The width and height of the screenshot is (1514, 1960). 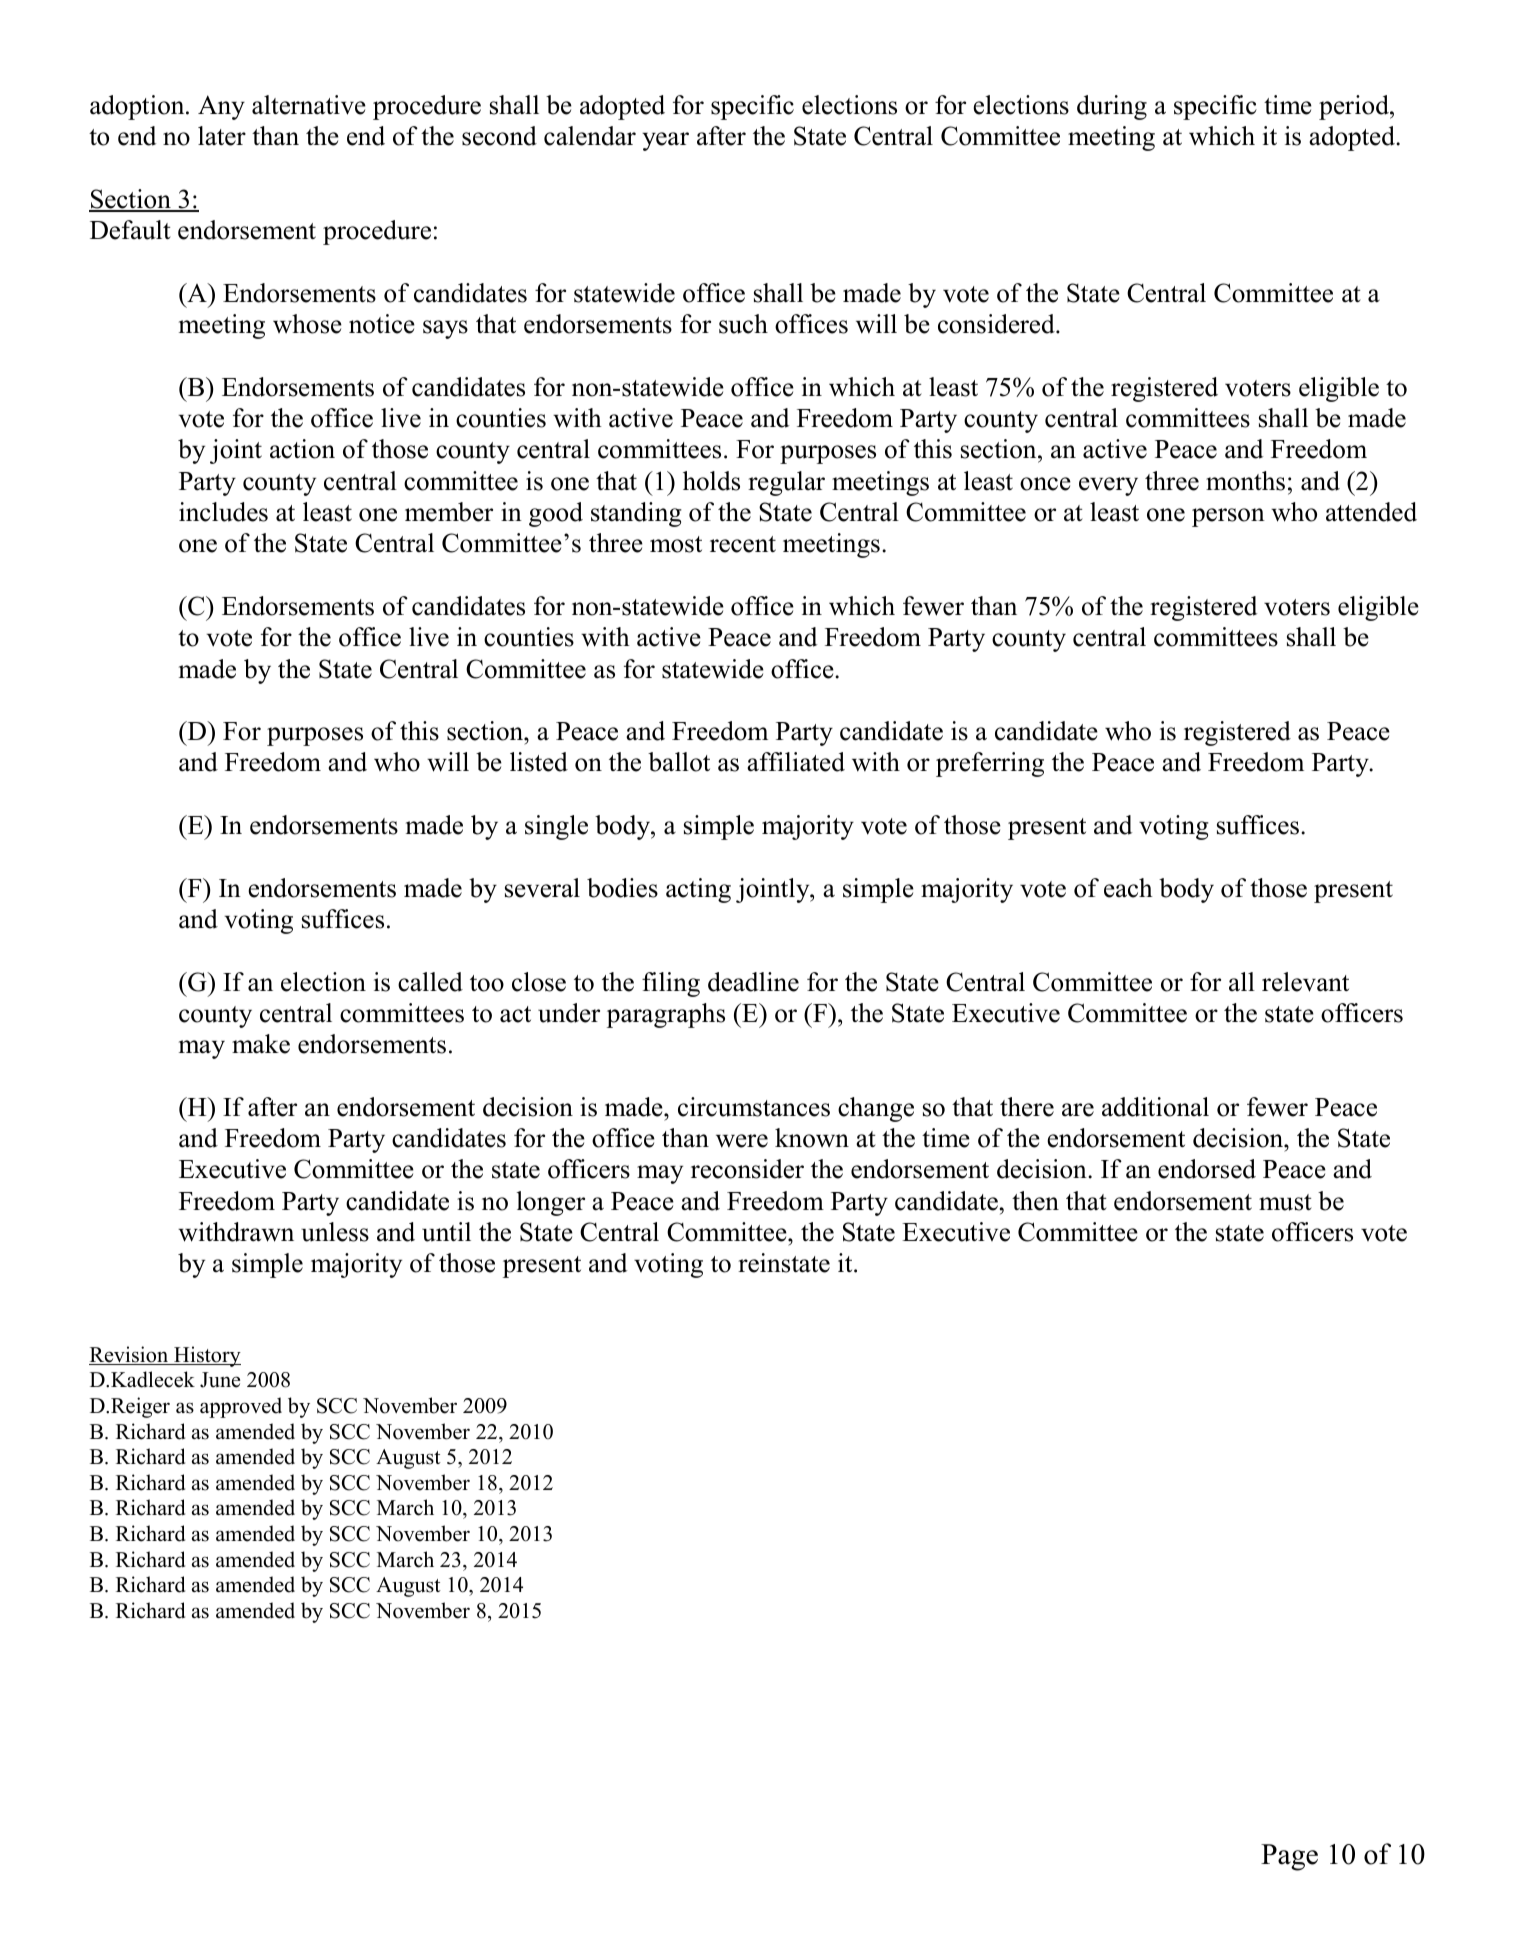 I want to click on must, so click(x=1285, y=1202).
